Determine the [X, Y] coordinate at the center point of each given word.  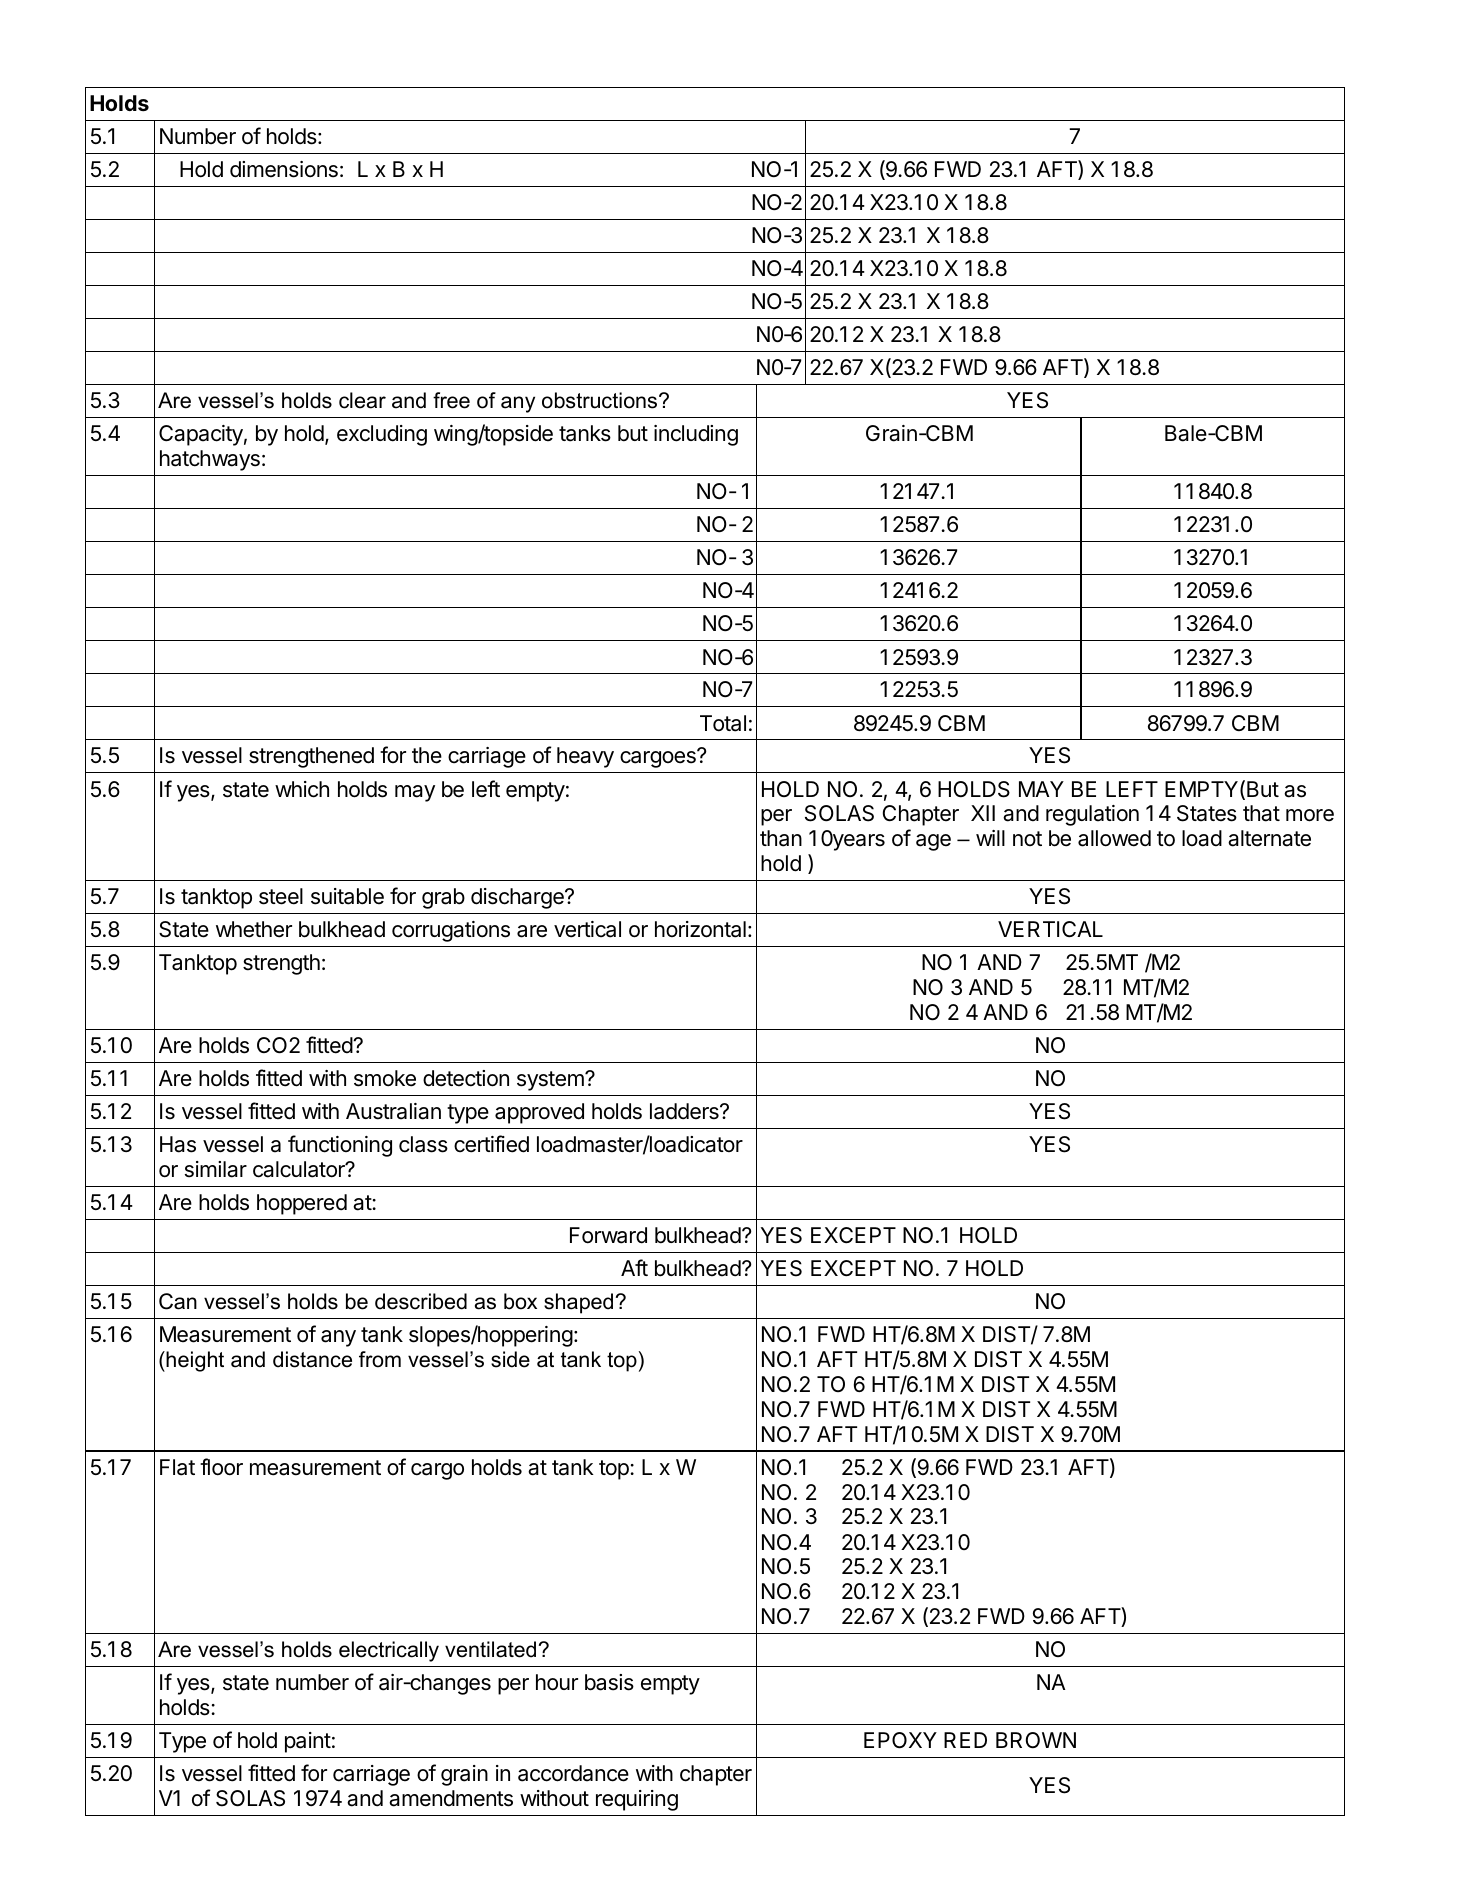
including [696, 435]
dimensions [284, 169]
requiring [637, 1800]
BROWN [1036, 1740]
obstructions [601, 400]
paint [308, 1742]
